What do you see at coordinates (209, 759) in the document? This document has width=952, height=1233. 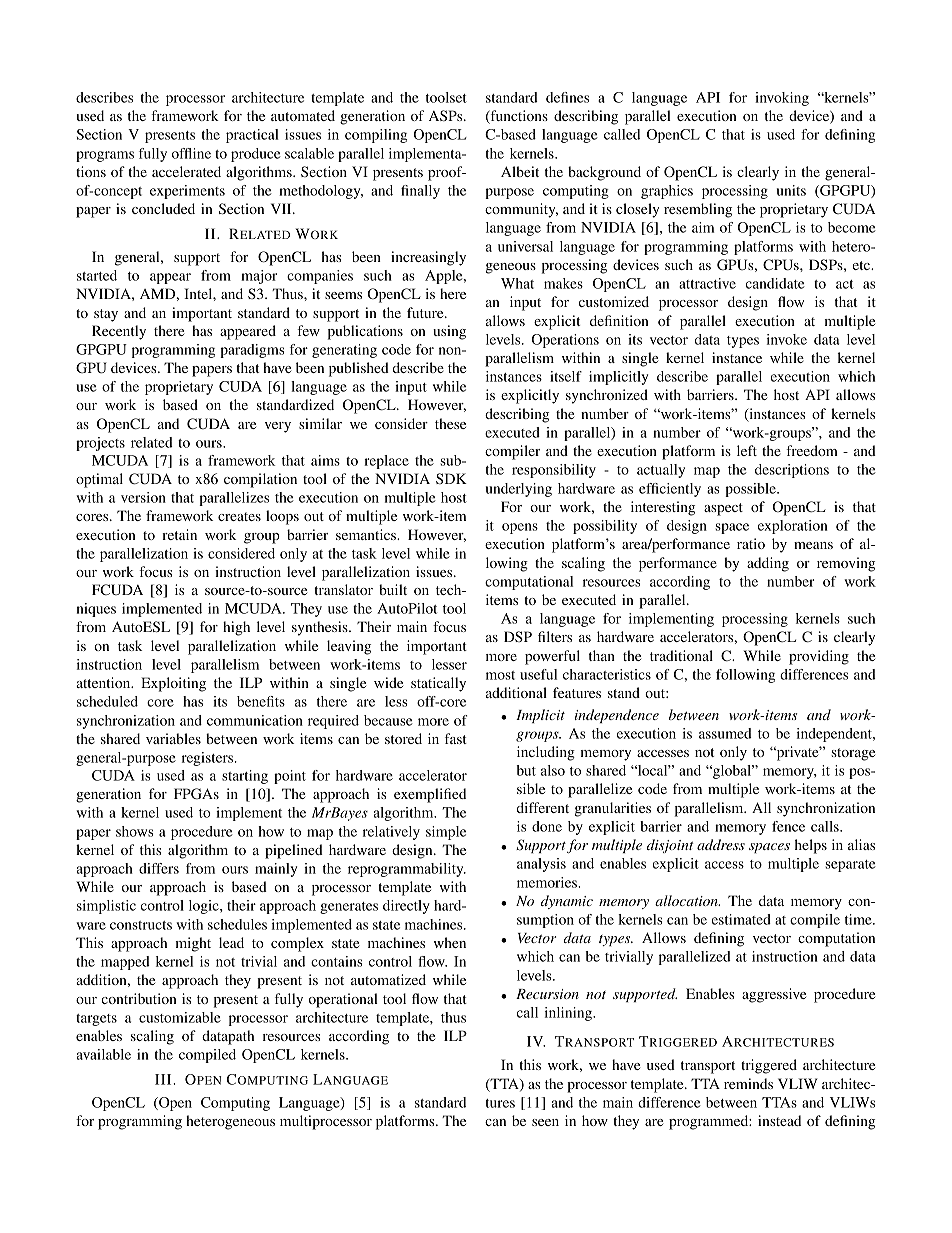 I see `registers` at bounding box center [209, 759].
